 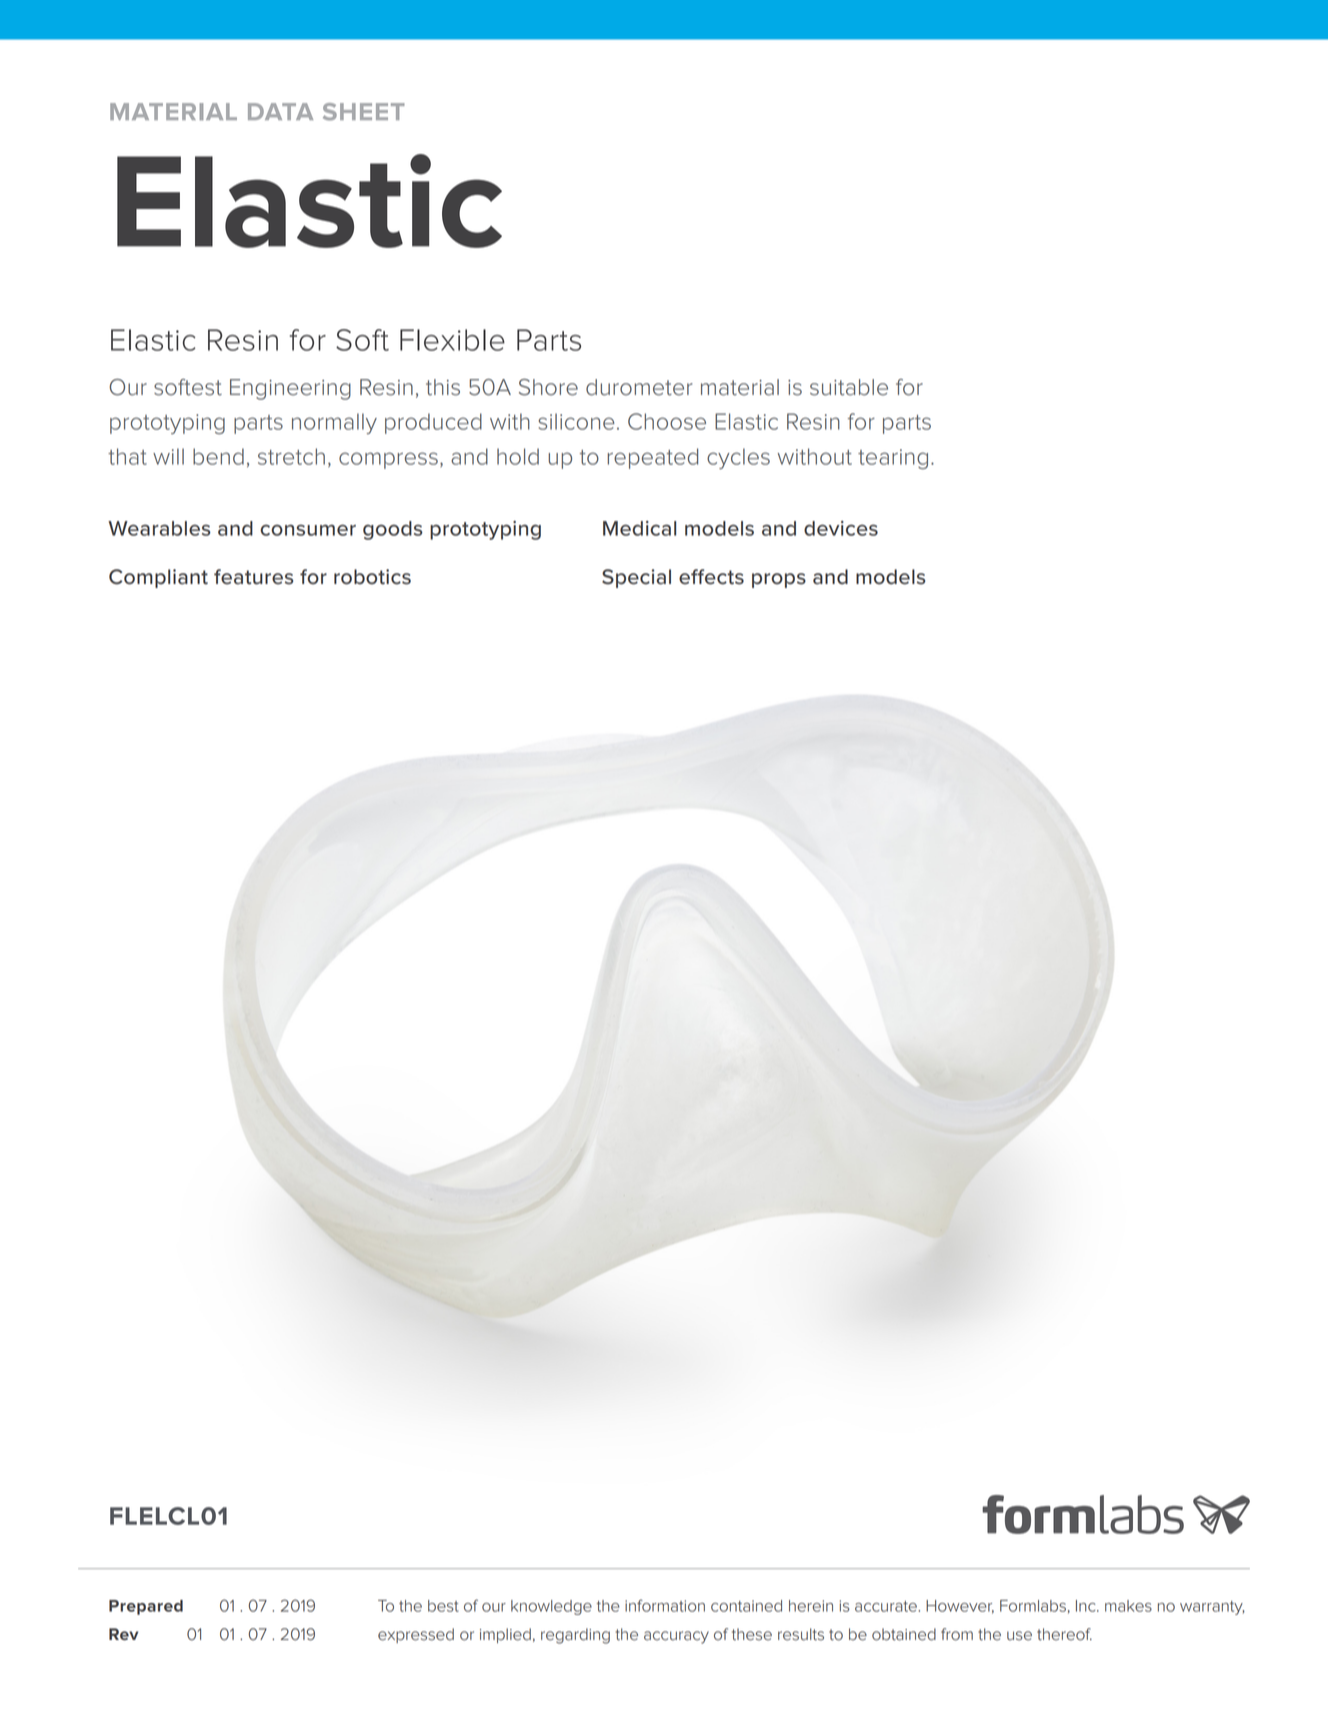 What do you see at coordinates (1128, 1606) in the screenshot?
I see `makes` at bounding box center [1128, 1606].
